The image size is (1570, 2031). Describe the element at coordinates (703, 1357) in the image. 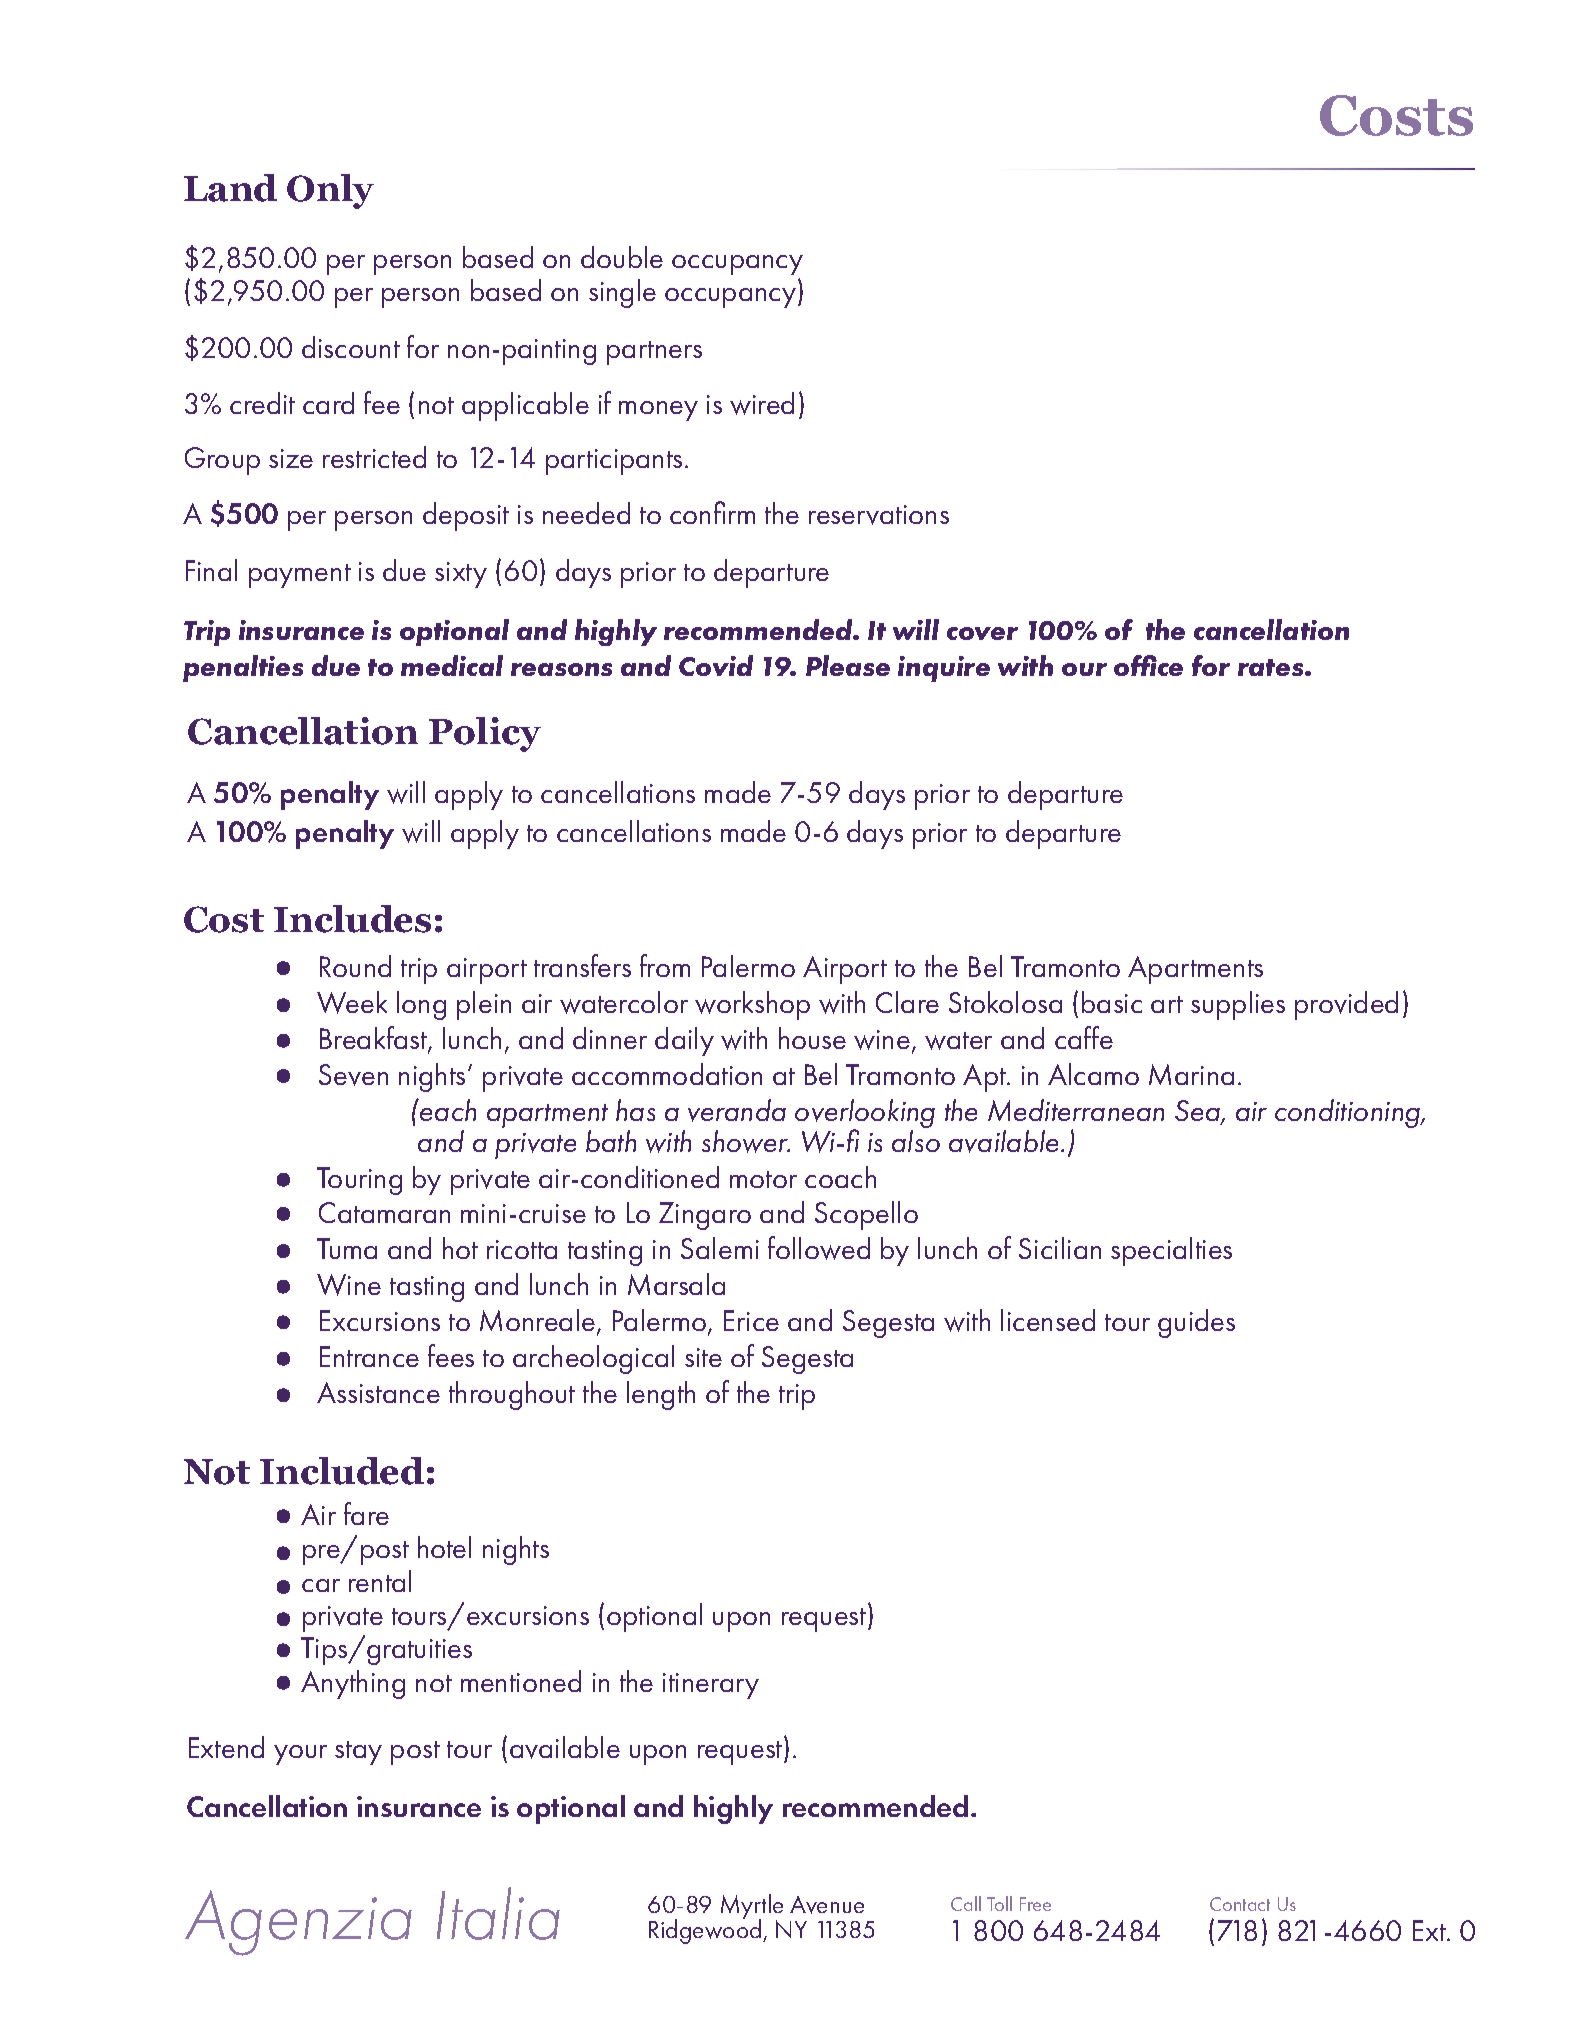

I see `site` at that location.
